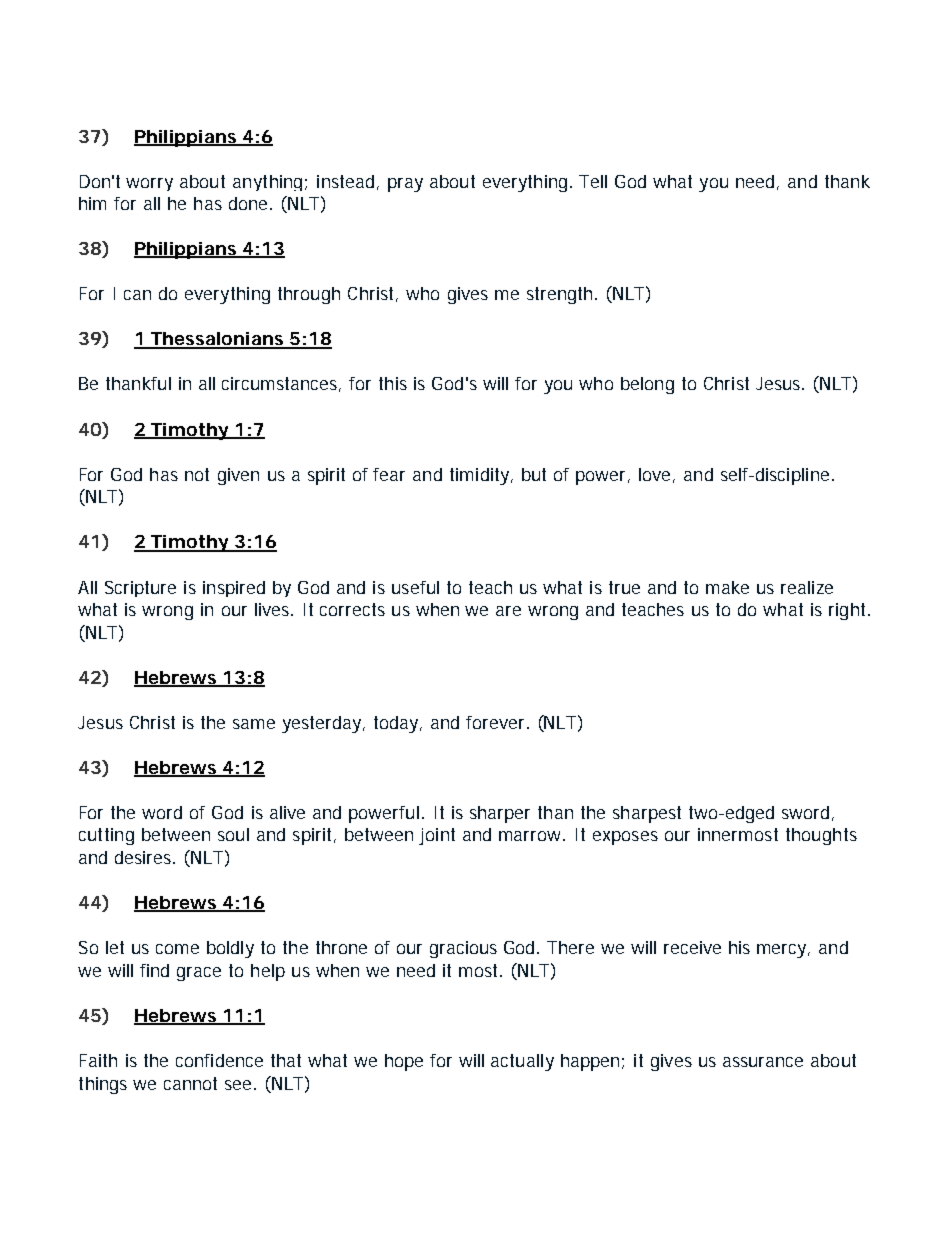 This screenshot has height=1233, width=952. I want to click on confidence, so click(219, 1060).
